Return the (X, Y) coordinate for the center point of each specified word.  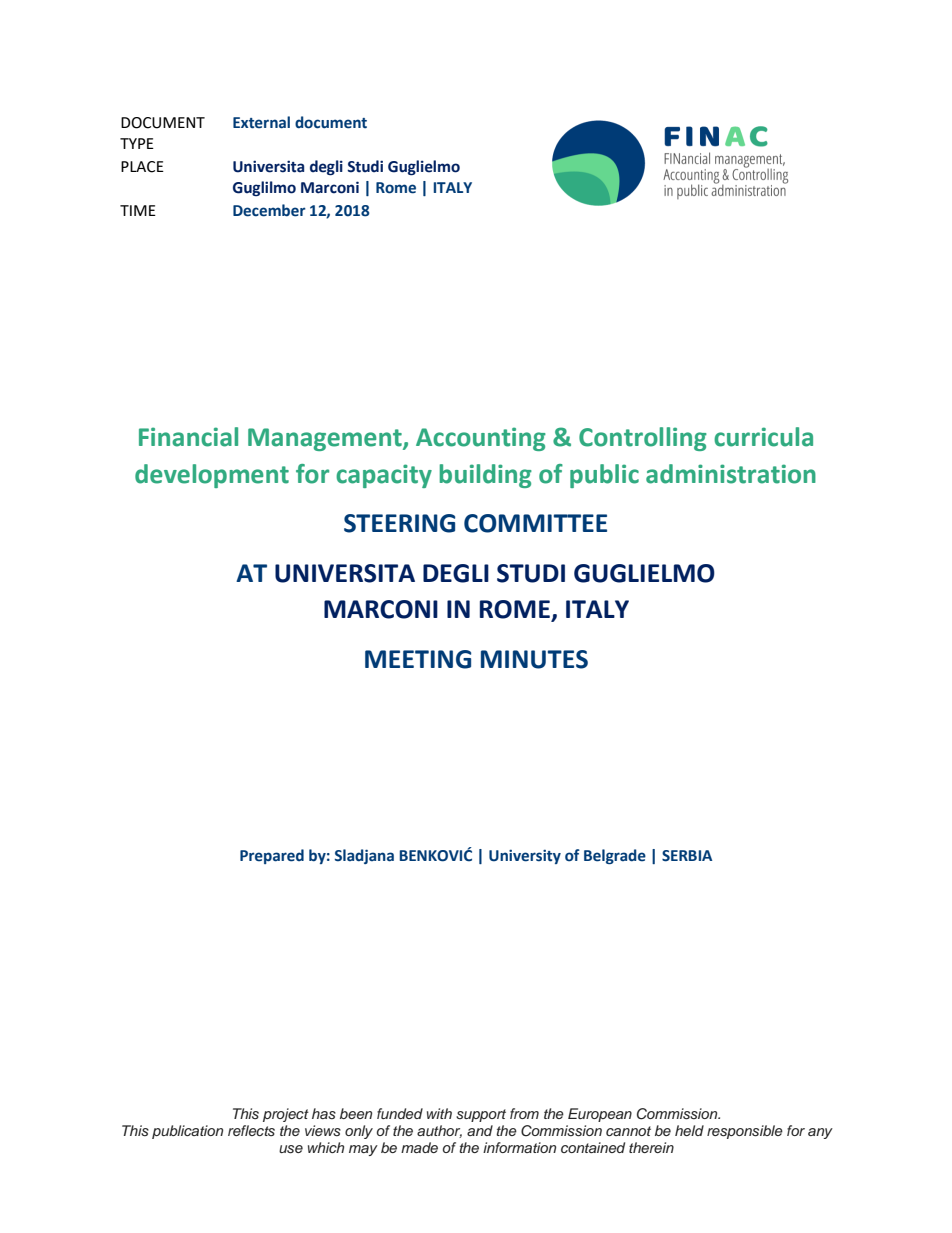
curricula (763, 437)
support (481, 1115)
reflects (251, 1130)
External (261, 122)
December (269, 210)
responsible (745, 1132)
